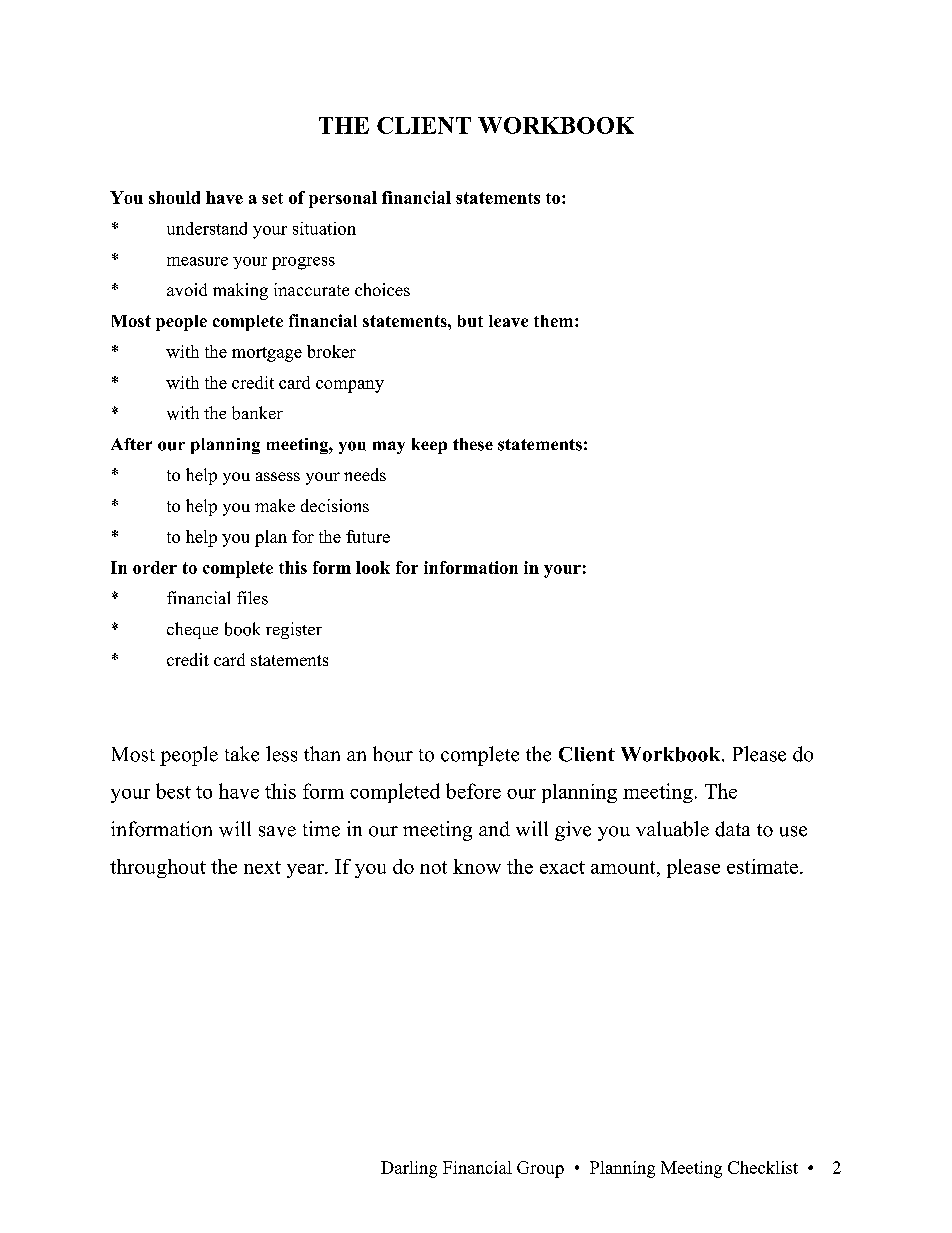 The height and width of the screenshot is (1233, 952). Describe the element at coordinates (763, 1167) in the screenshot. I see `Checklist` at that location.
